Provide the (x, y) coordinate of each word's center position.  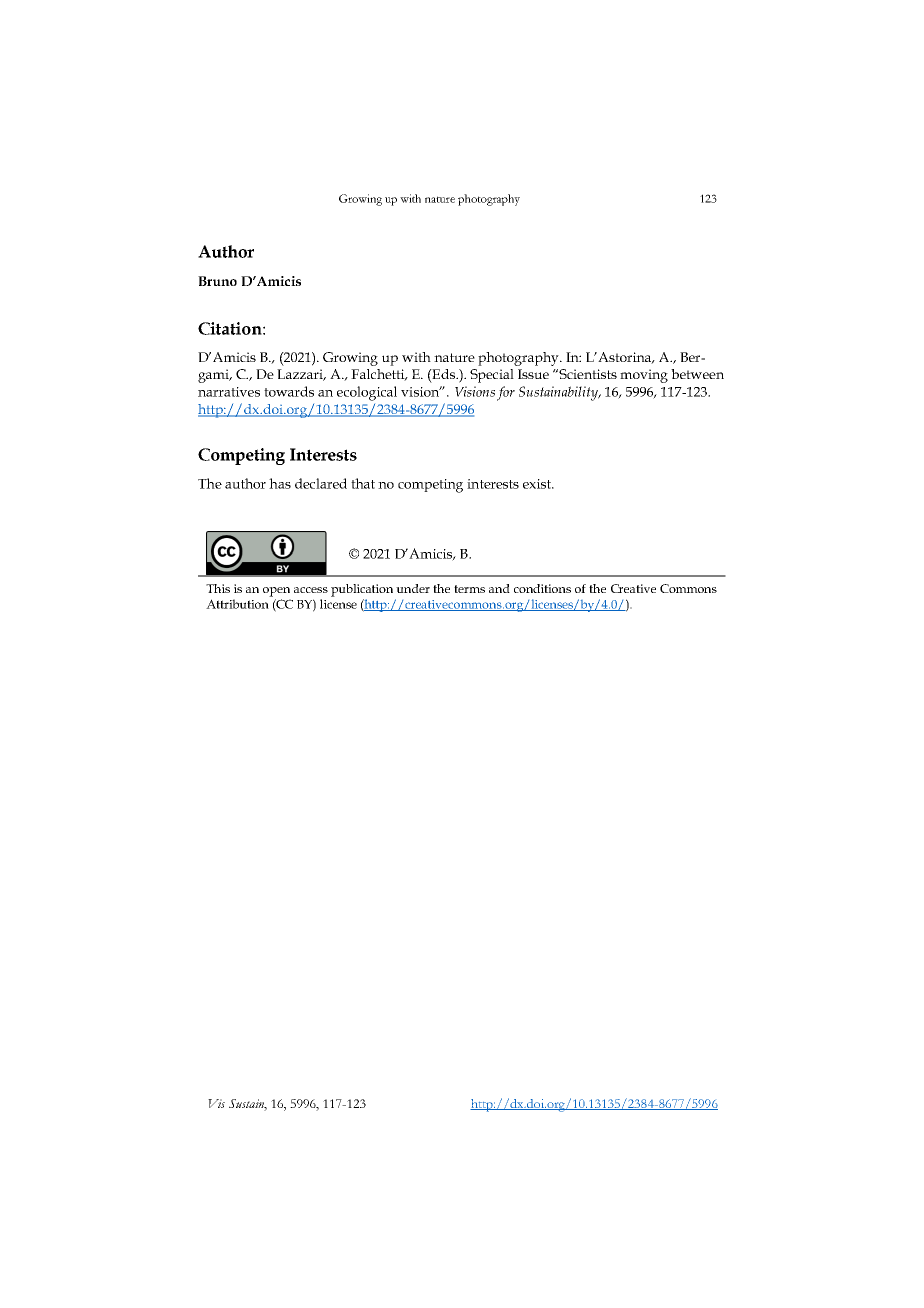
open (276, 592)
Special (492, 376)
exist (538, 484)
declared (321, 483)
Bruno (217, 281)
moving (644, 376)
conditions (542, 588)
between (697, 374)
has (280, 483)
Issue (533, 374)
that (363, 483)
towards (289, 391)
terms (469, 589)
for (506, 393)
